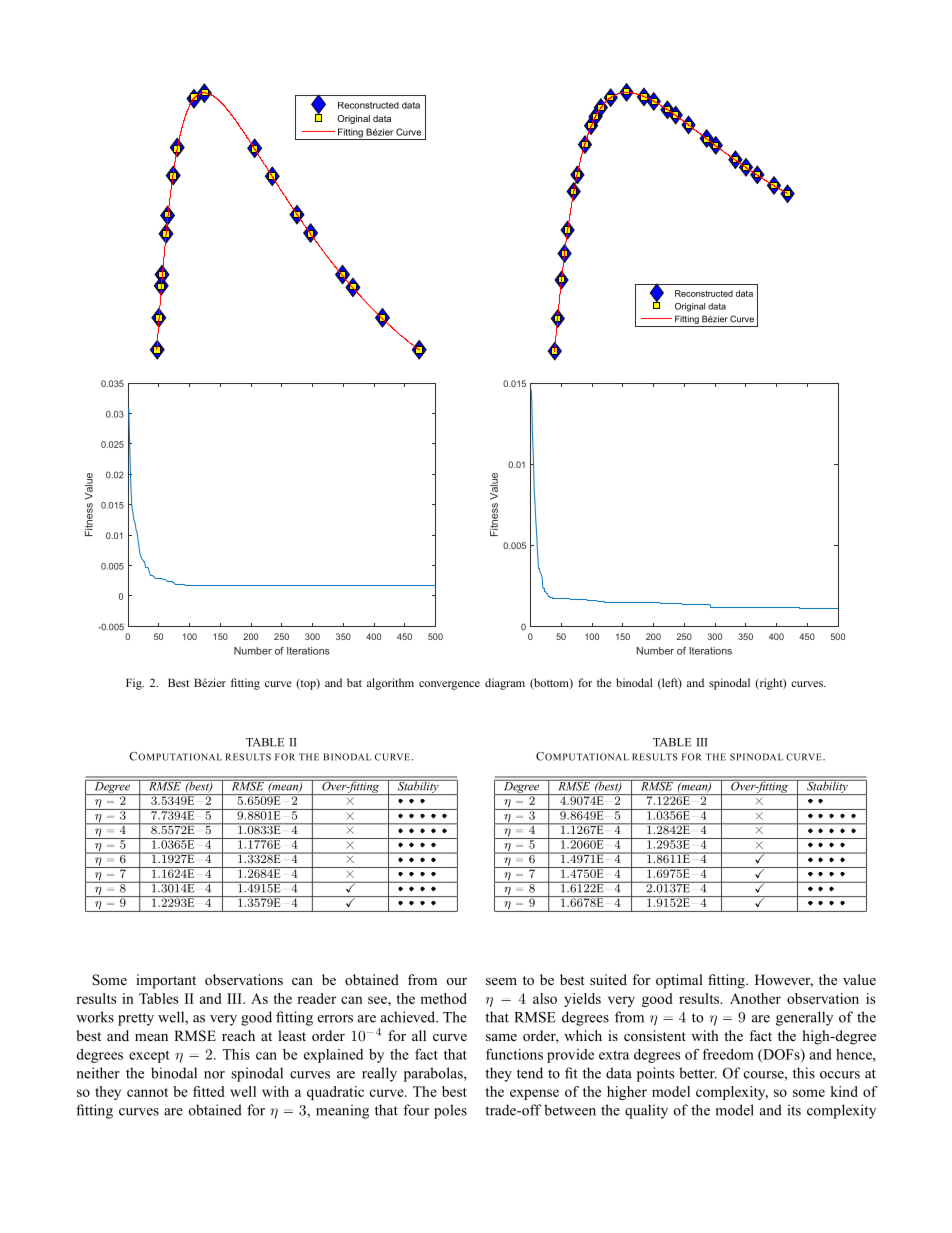 Image resolution: width=952 pixels, height=1233 pixels. Describe the element at coordinates (443, 998) in the screenshot. I see `method` at that location.
